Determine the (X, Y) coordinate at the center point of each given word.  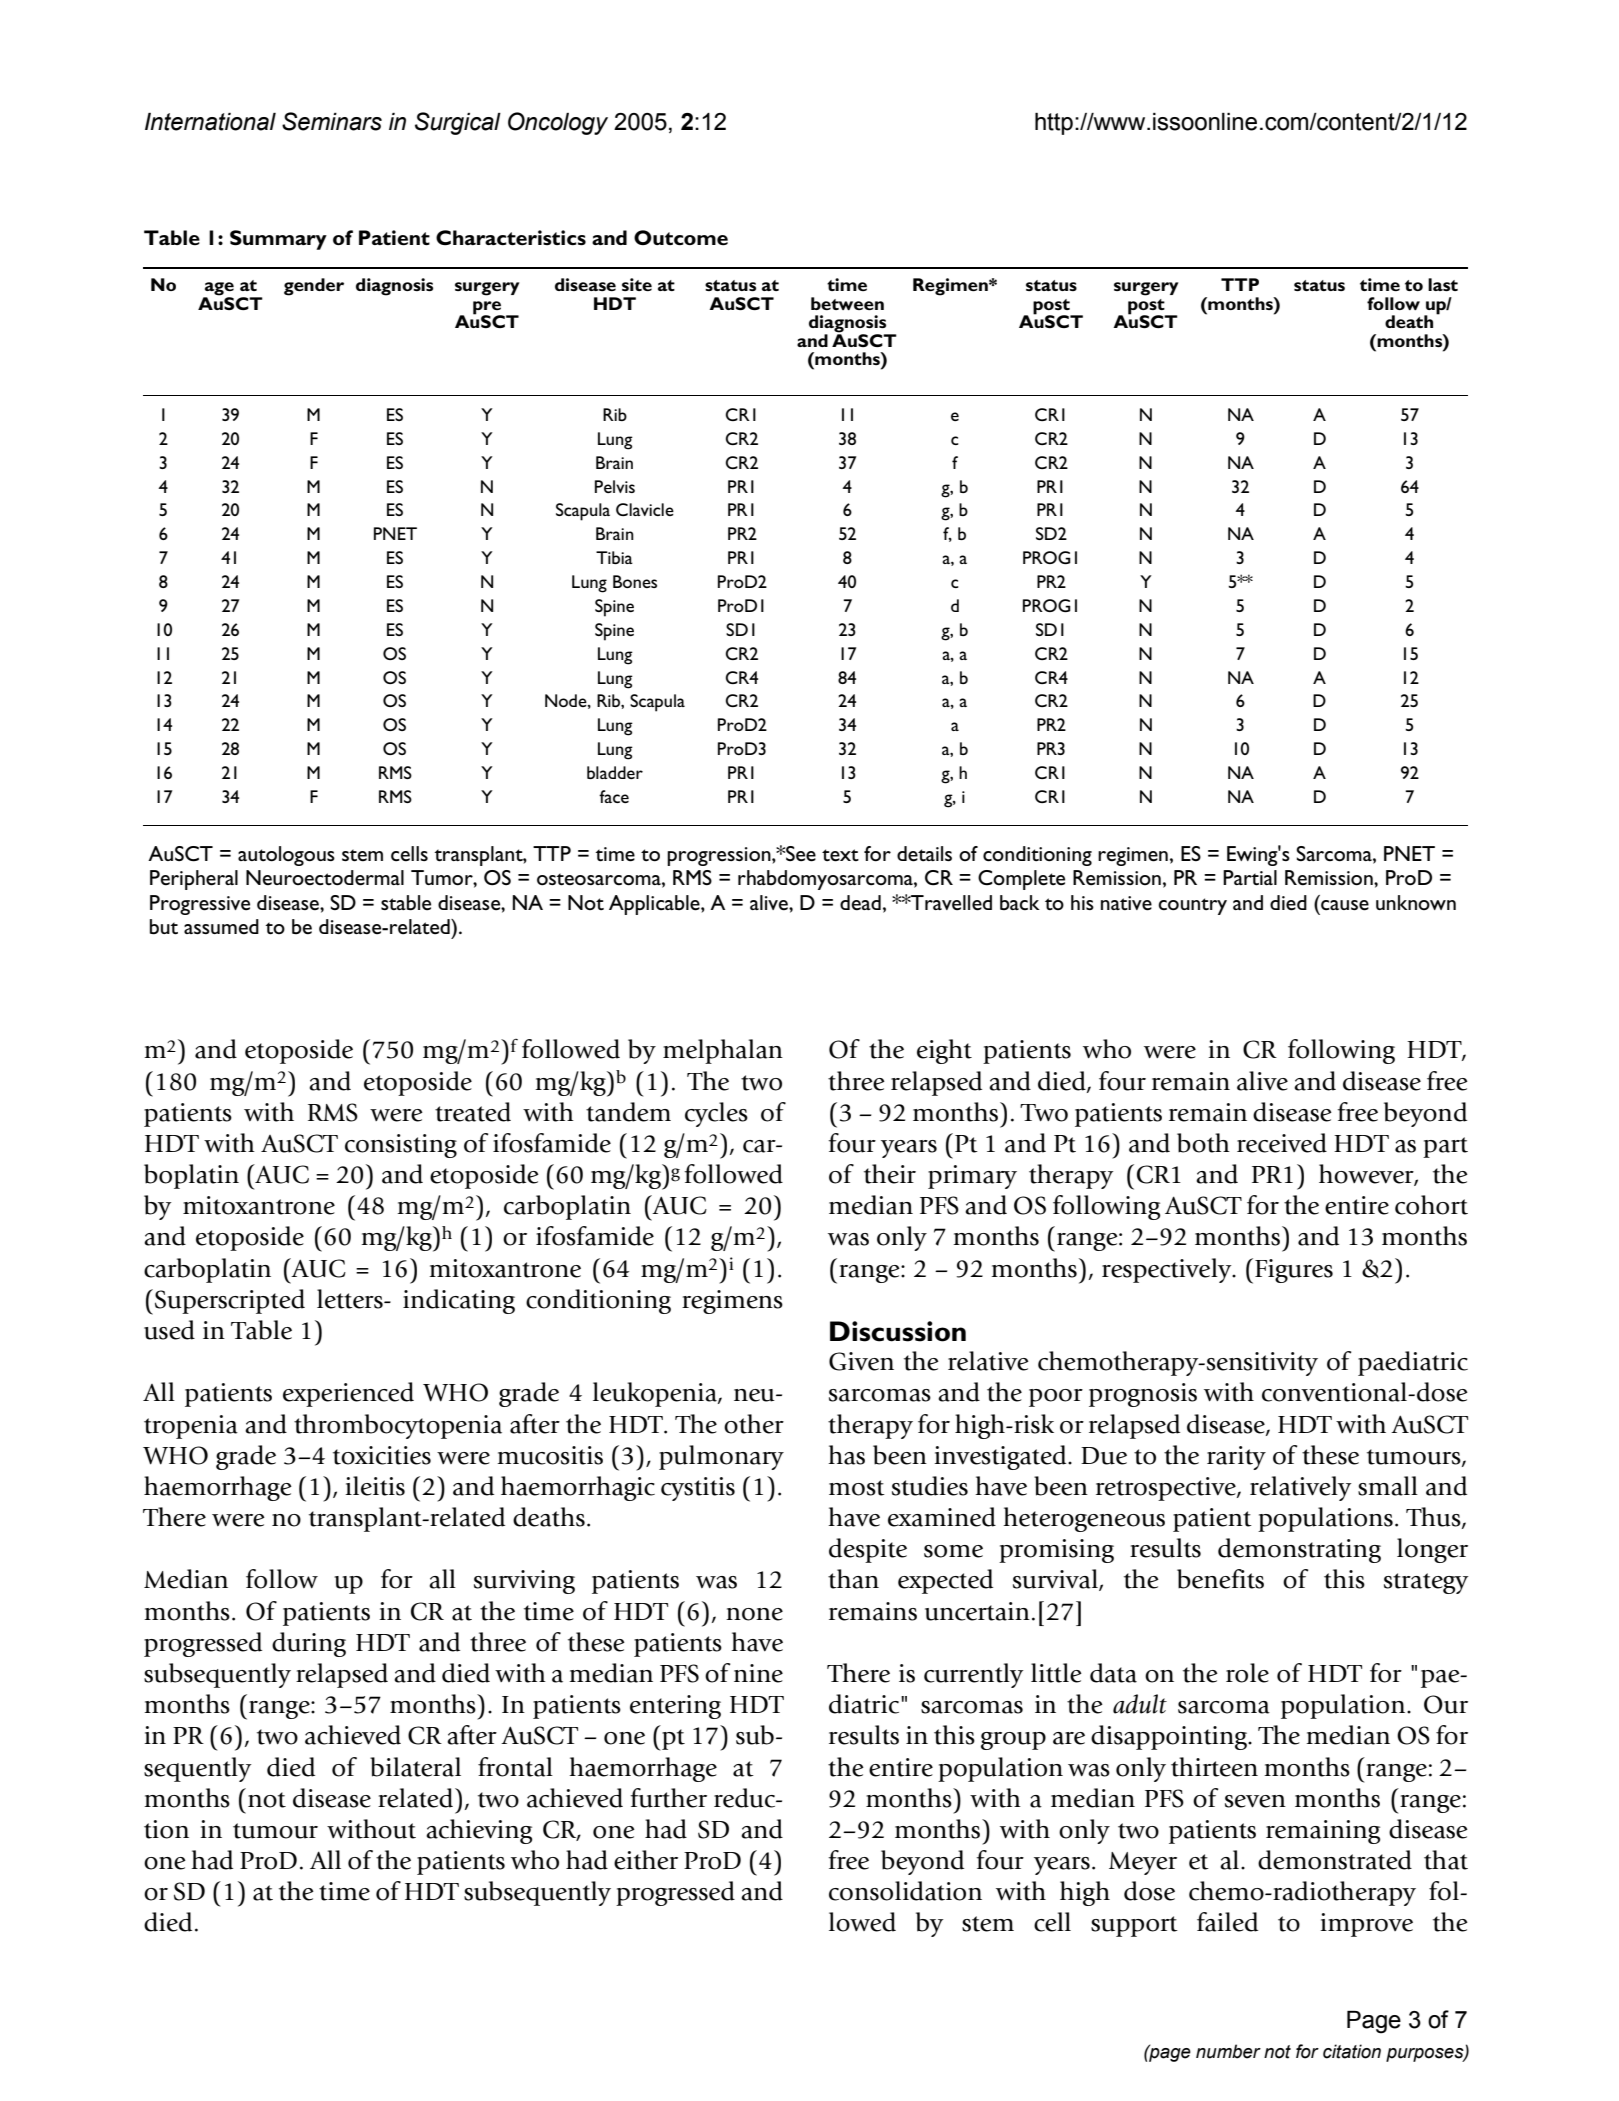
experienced (348, 1394)
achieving (479, 1831)
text (840, 855)
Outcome (681, 238)
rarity (1236, 1458)
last (1443, 284)
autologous (286, 856)
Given (861, 1361)
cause (1345, 905)
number (1228, 2051)
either (646, 1860)
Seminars (332, 121)
